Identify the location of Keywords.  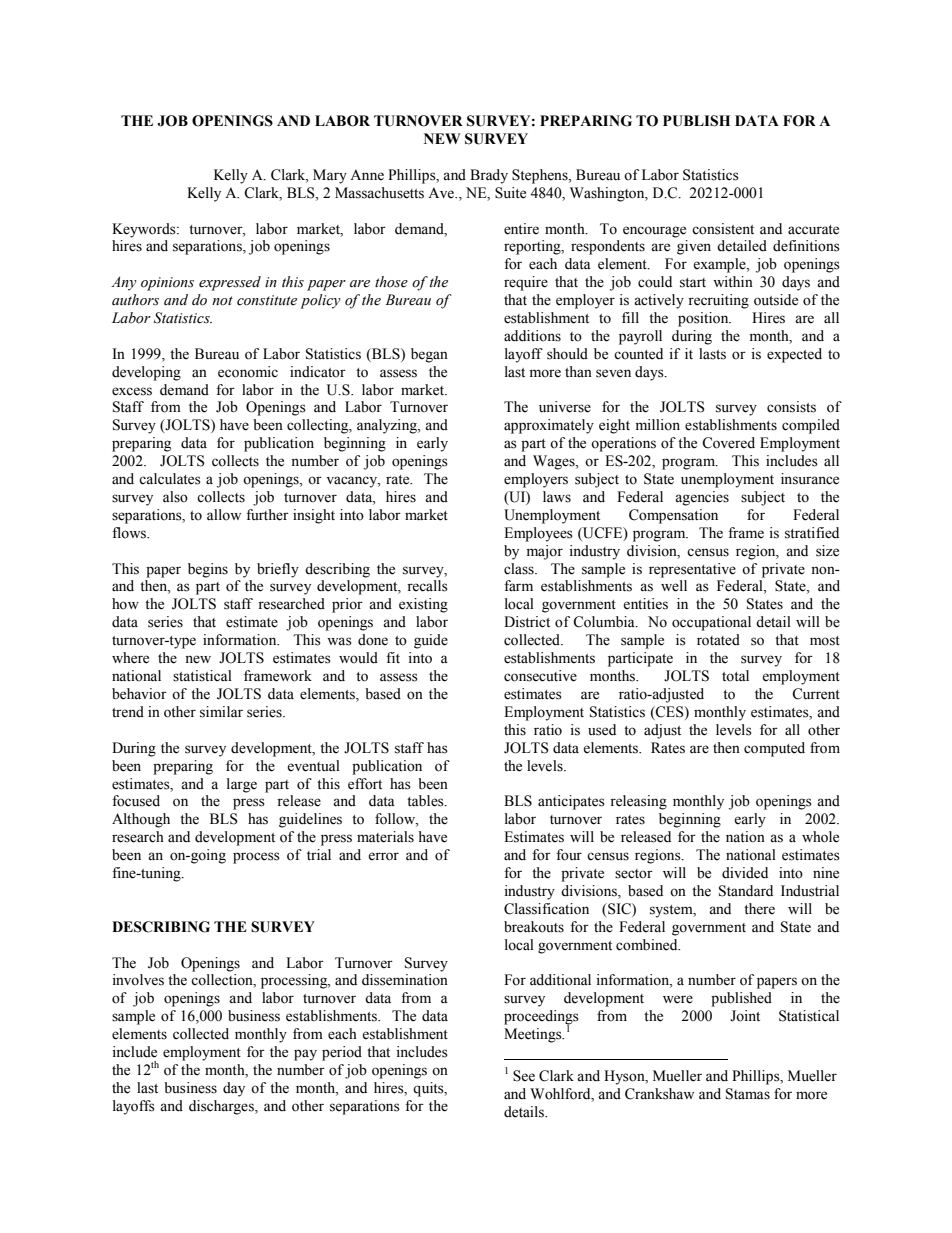
(145, 230).
